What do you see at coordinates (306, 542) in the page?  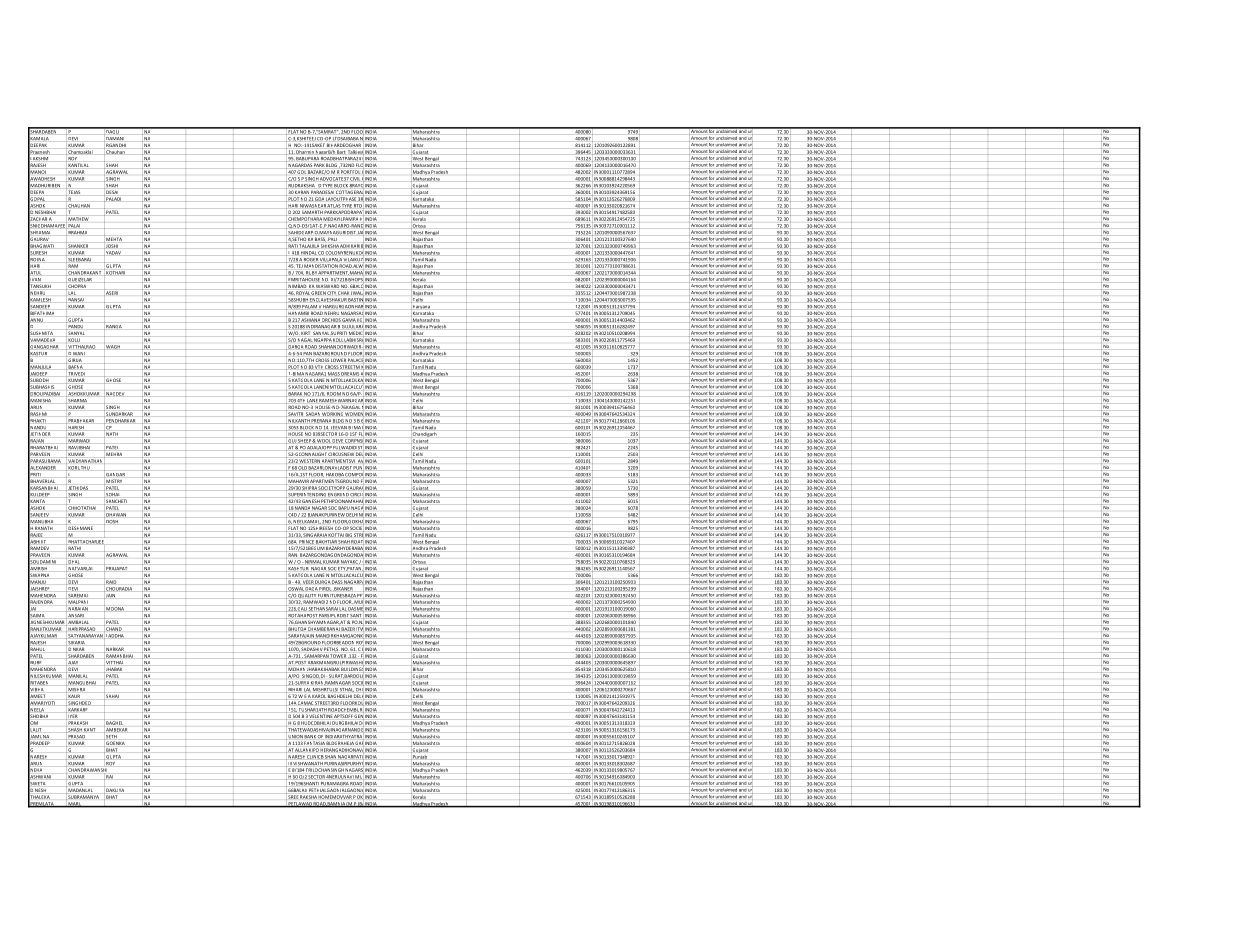 I see `PRINCE` at bounding box center [306, 542].
